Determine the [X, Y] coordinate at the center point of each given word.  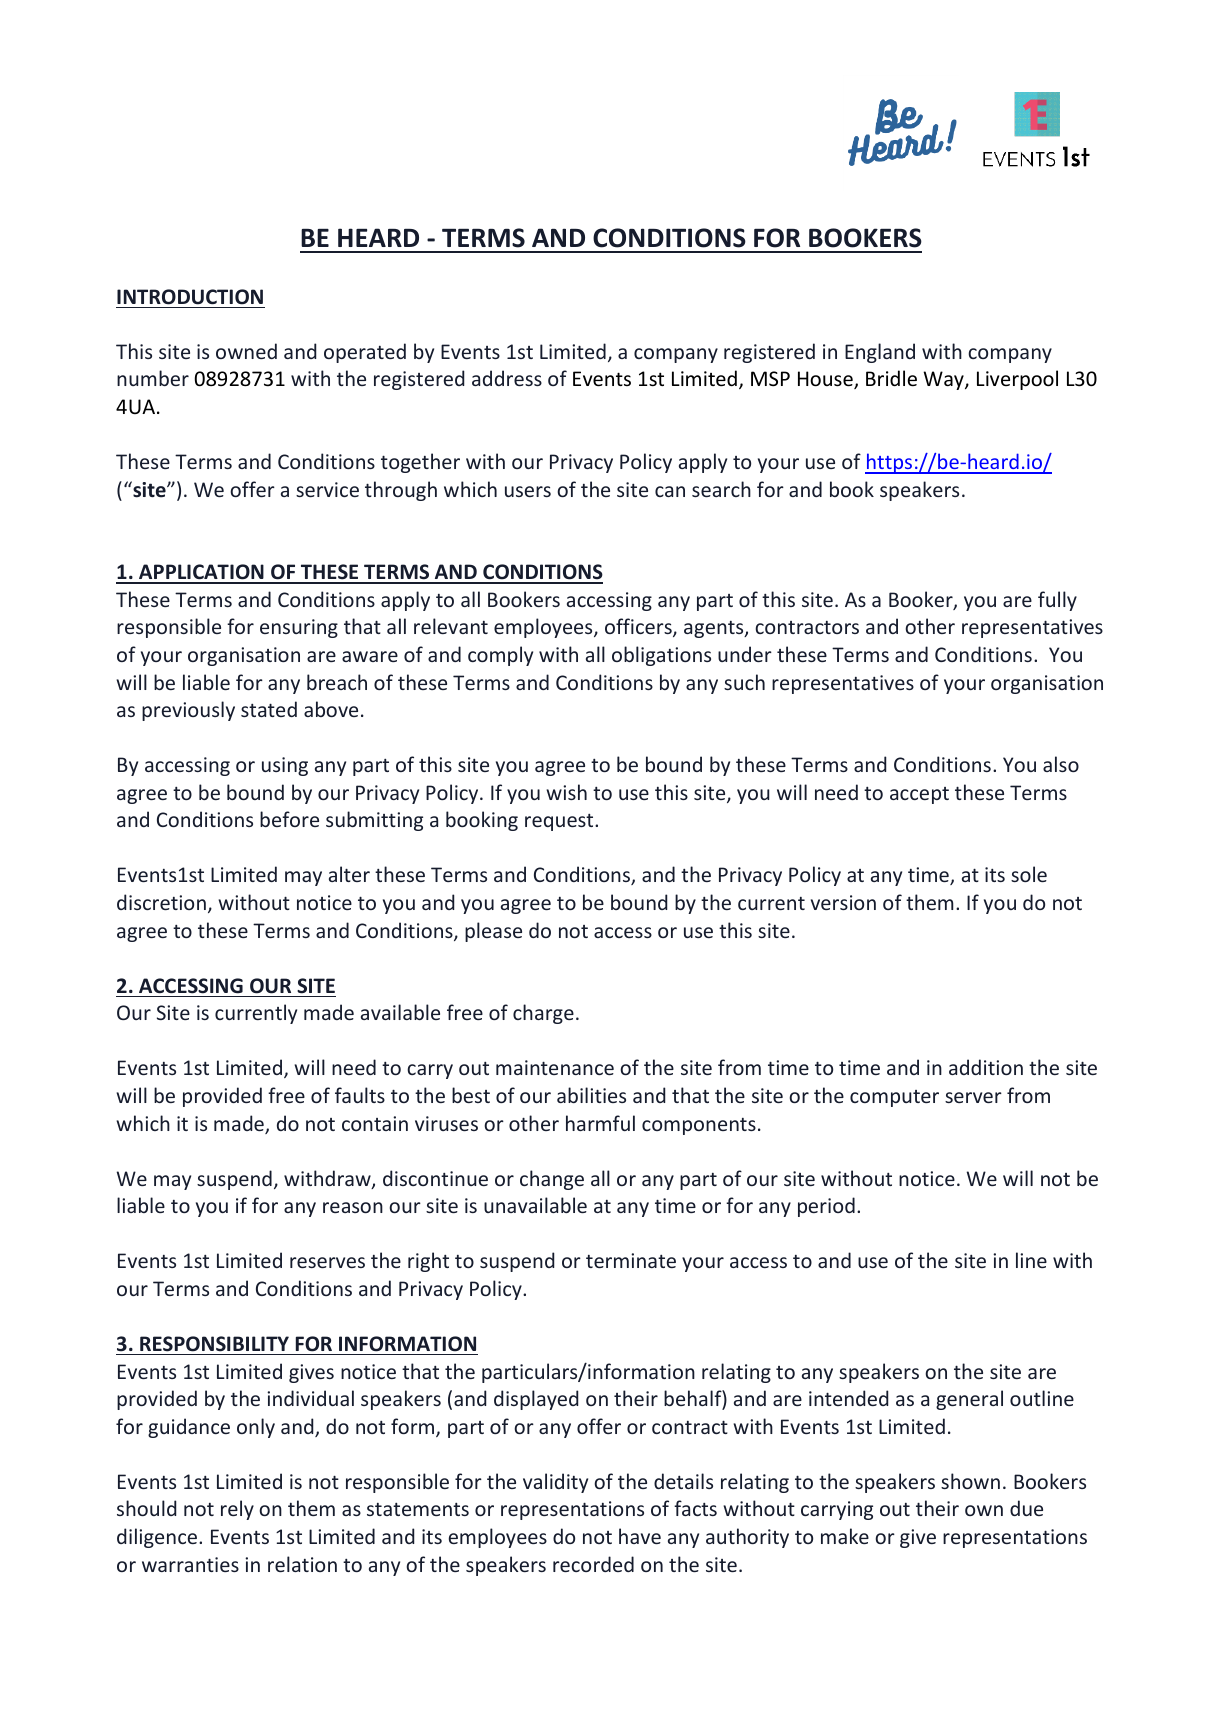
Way [944, 380]
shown [970, 1481]
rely [237, 1510]
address [507, 378]
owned [246, 351]
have [640, 1536]
